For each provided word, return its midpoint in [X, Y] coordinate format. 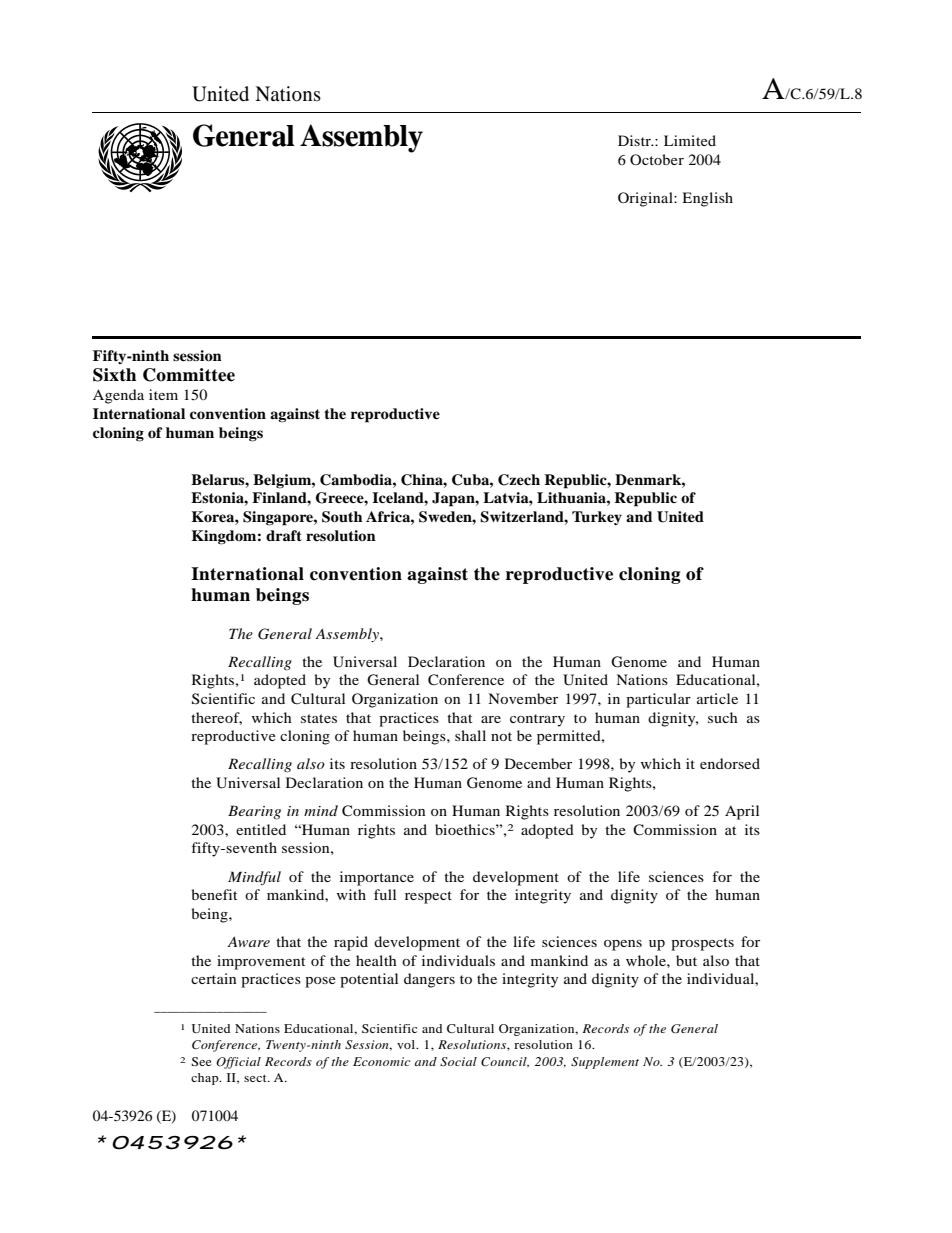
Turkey [597, 518]
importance [377, 878]
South [342, 517]
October [657, 159]
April [742, 812]
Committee [189, 375]
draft [284, 535]
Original [646, 199]
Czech [519, 480]
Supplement [605, 1063]
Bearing [254, 812]
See [201, 1061]
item [163, 394]
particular [658, 700]
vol [407, 1044]
